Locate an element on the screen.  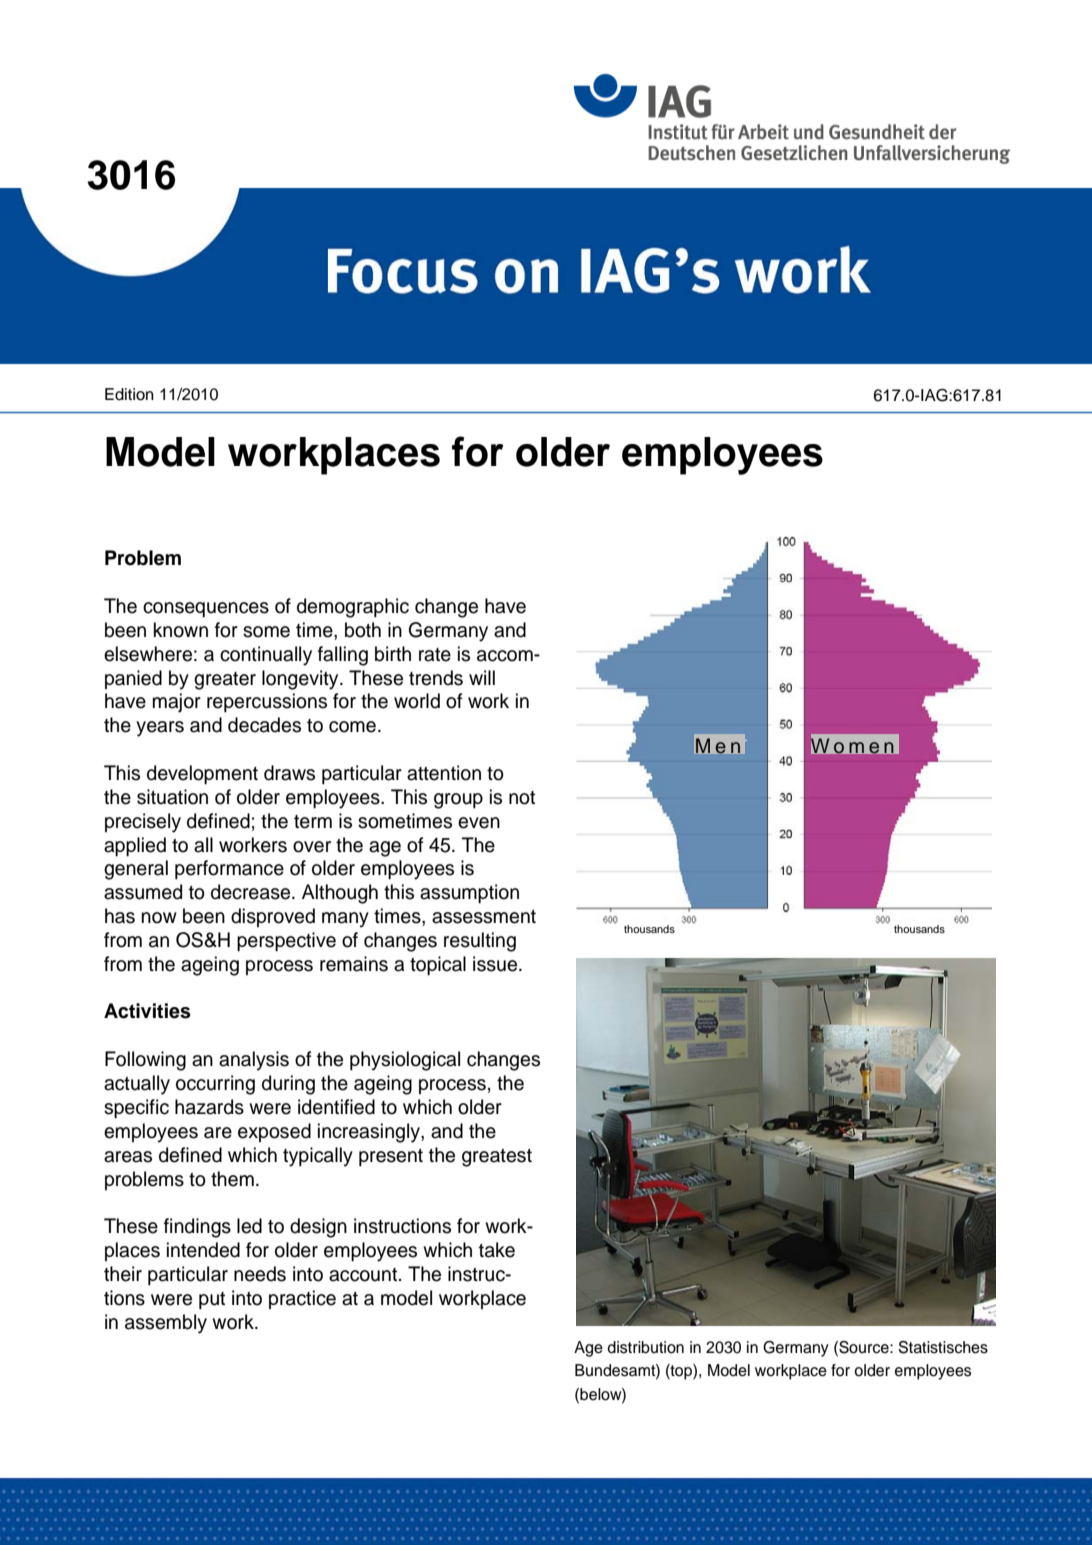
assembly is located at coordinates (166, 1324).
